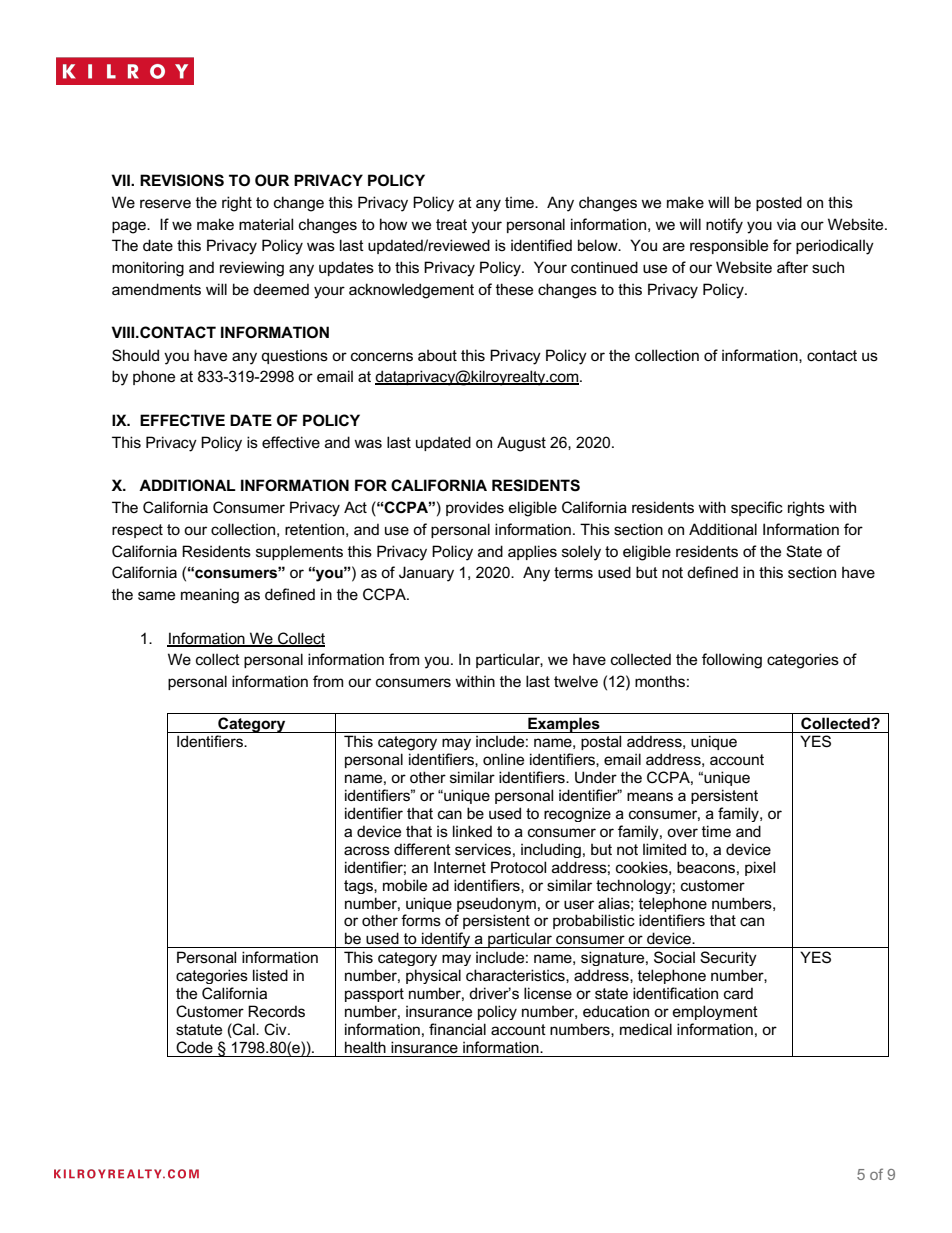 This screenshot has width=952, height=1233. What do you see at coordinates (199, 1029) in the screenshot?
I see `statute` at bounding box center [199, 1029].
